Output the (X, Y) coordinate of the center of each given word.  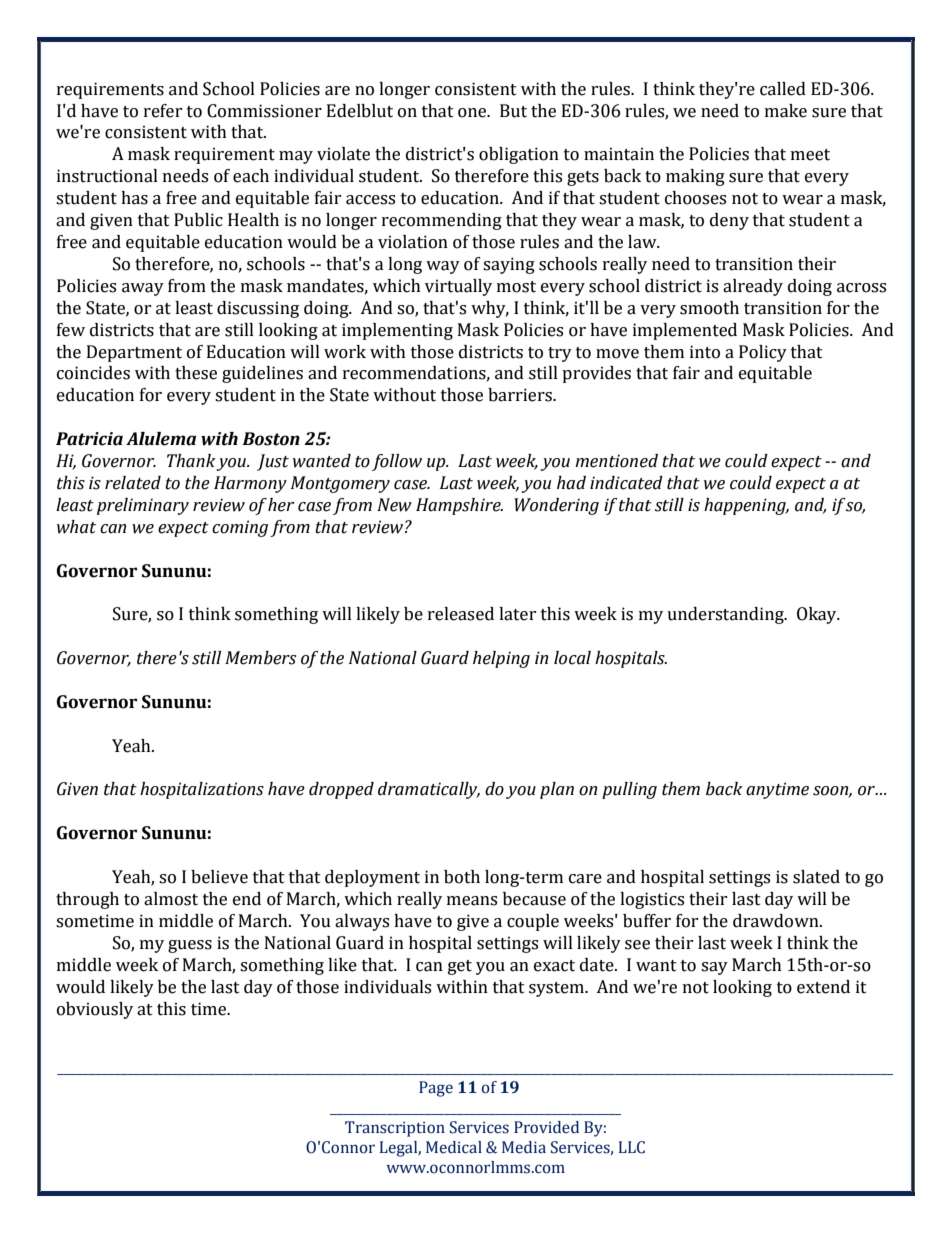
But (513, 111)
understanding (726, 615)
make (786, 111)
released (461, 614)
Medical (454, 1147)
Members (260, 658)
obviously (95, 1010)
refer (163, 111)
